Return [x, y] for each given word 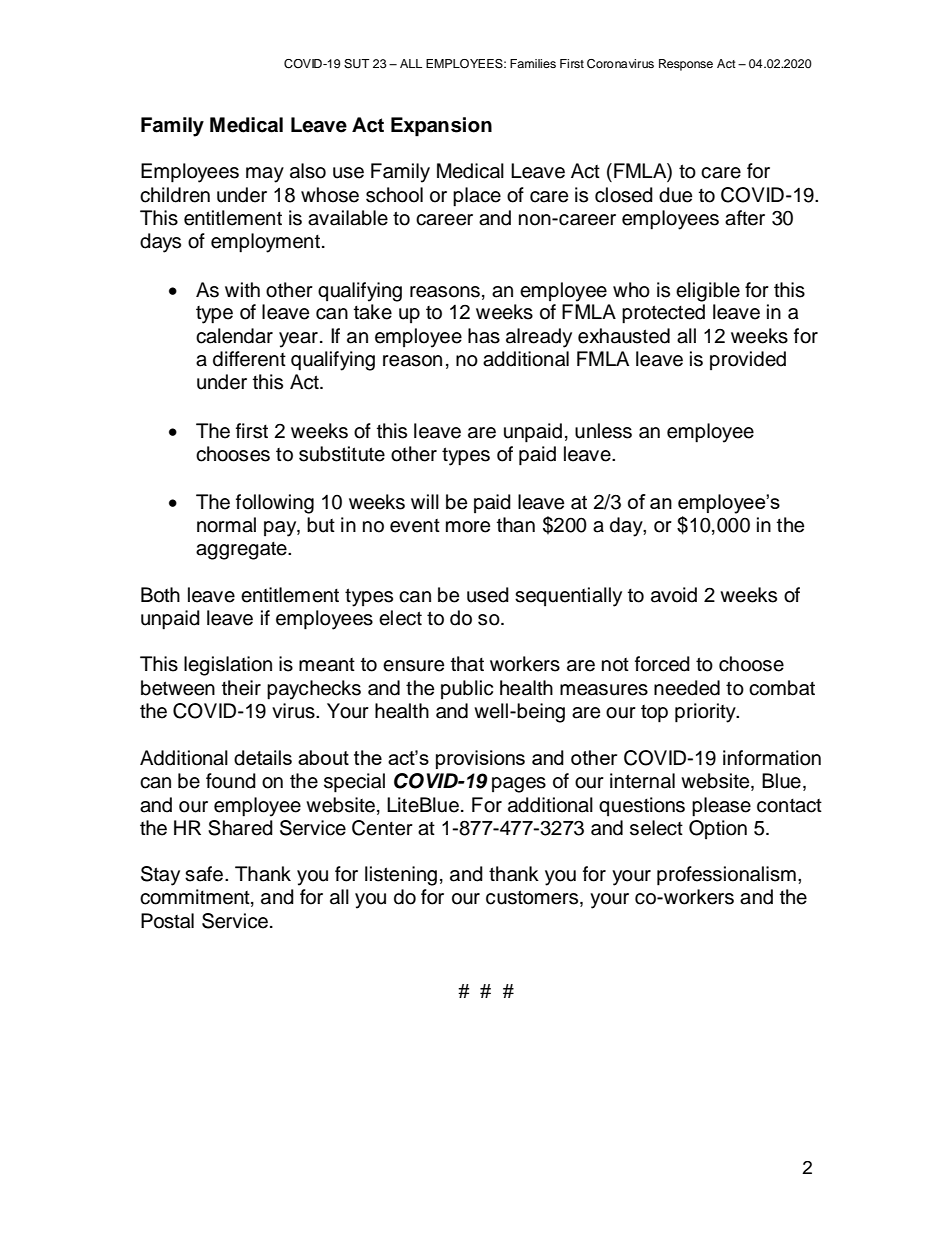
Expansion [441, 127]
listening [401, 876]
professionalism [726, 876]
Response [686, 65]
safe [204, 874]
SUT [357, 64]
